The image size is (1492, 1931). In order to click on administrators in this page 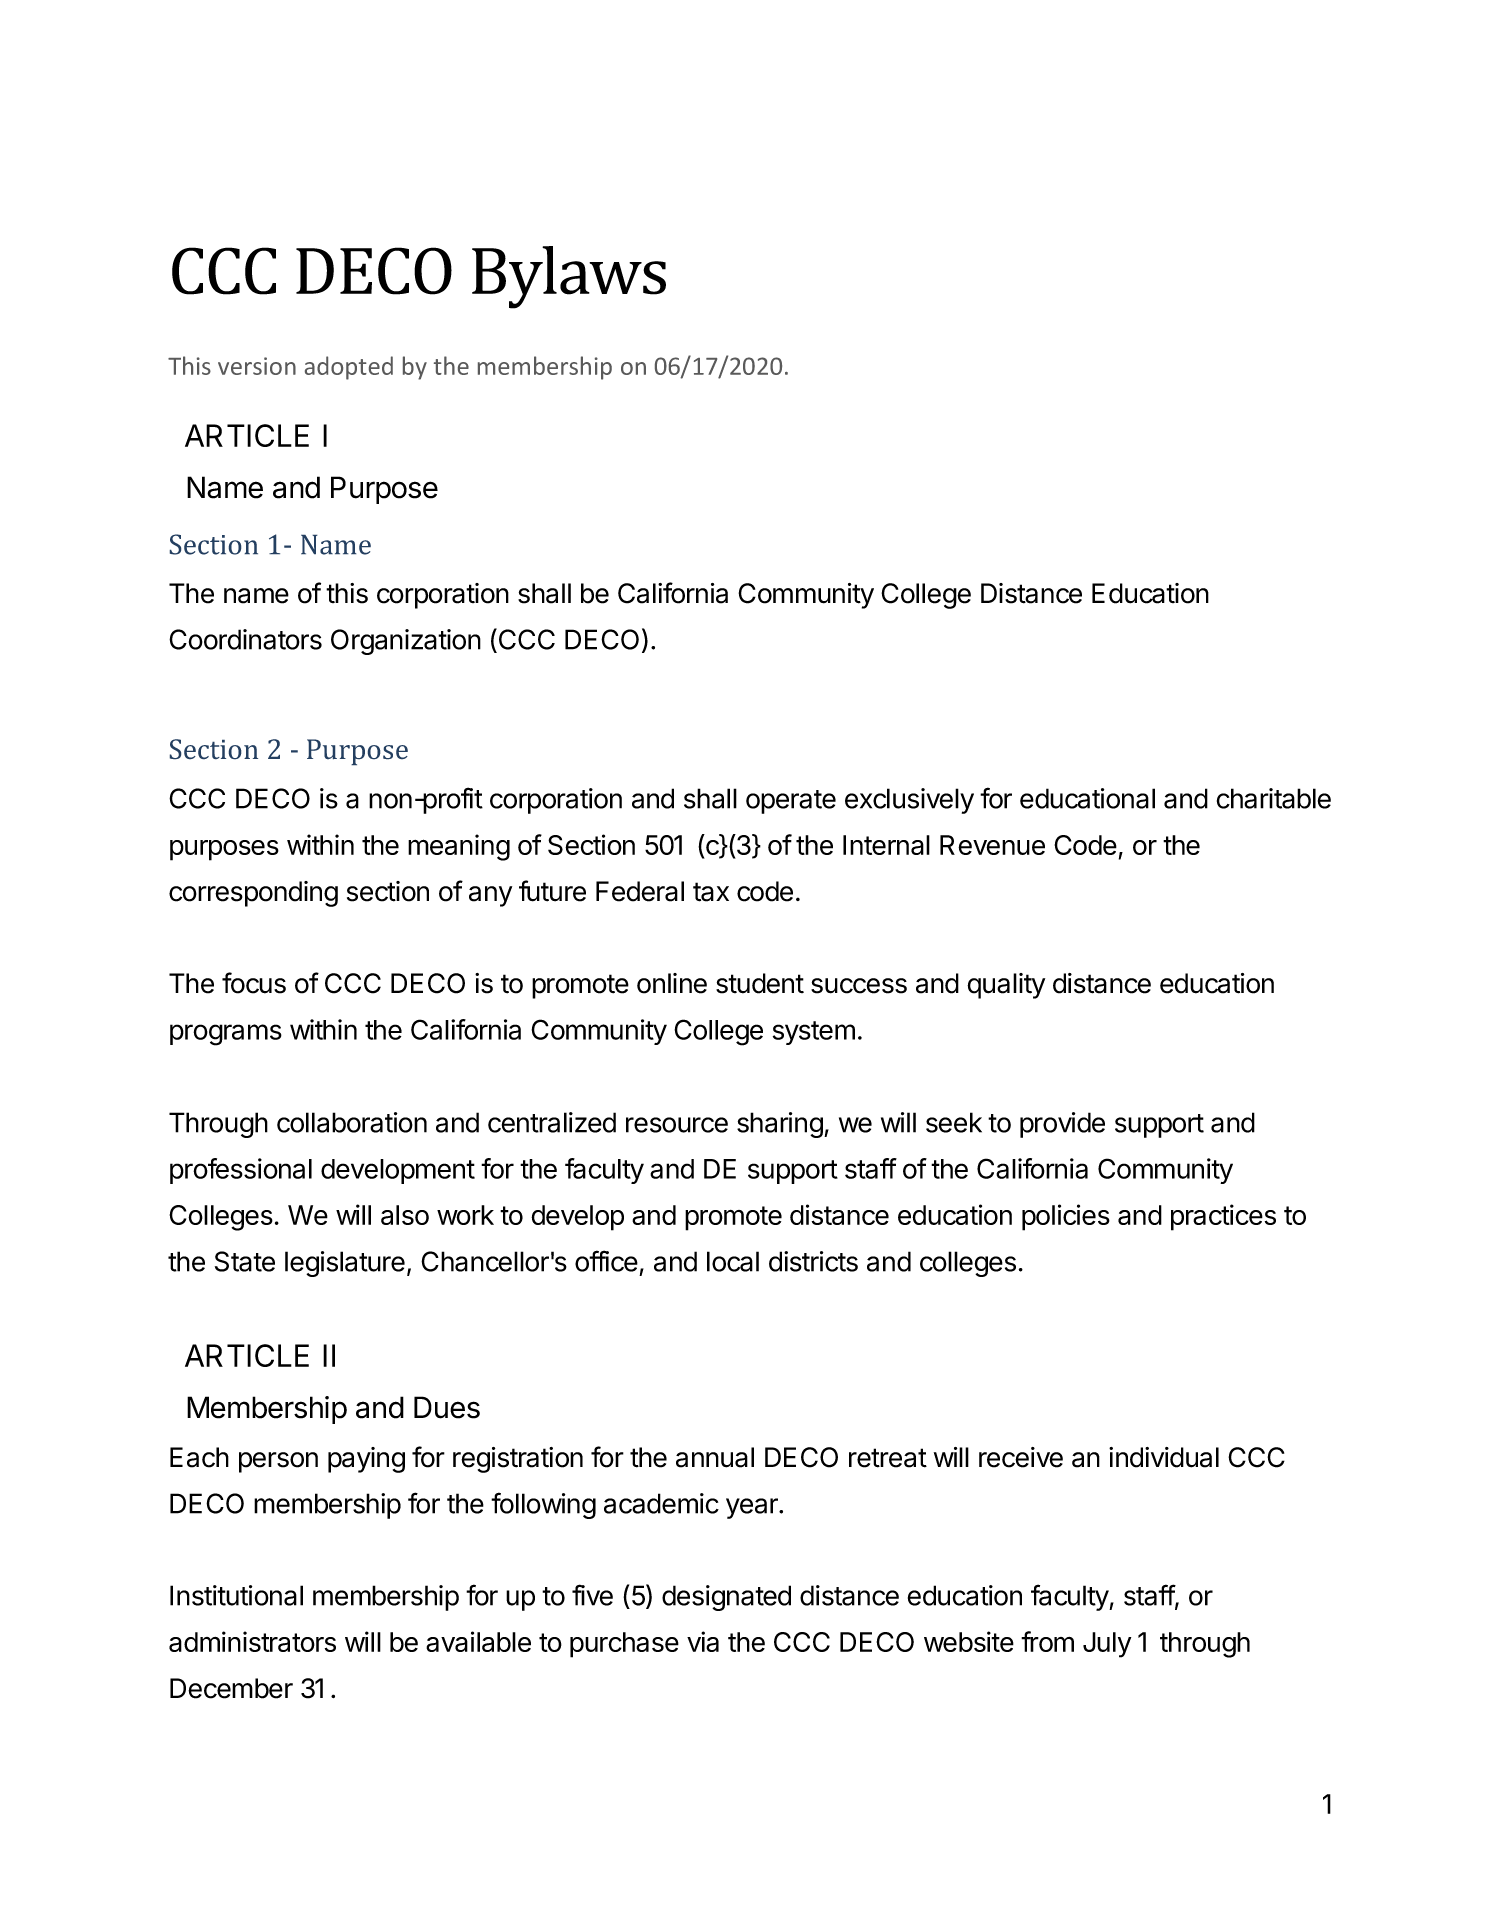, I will do `click(252, 1641)`.
